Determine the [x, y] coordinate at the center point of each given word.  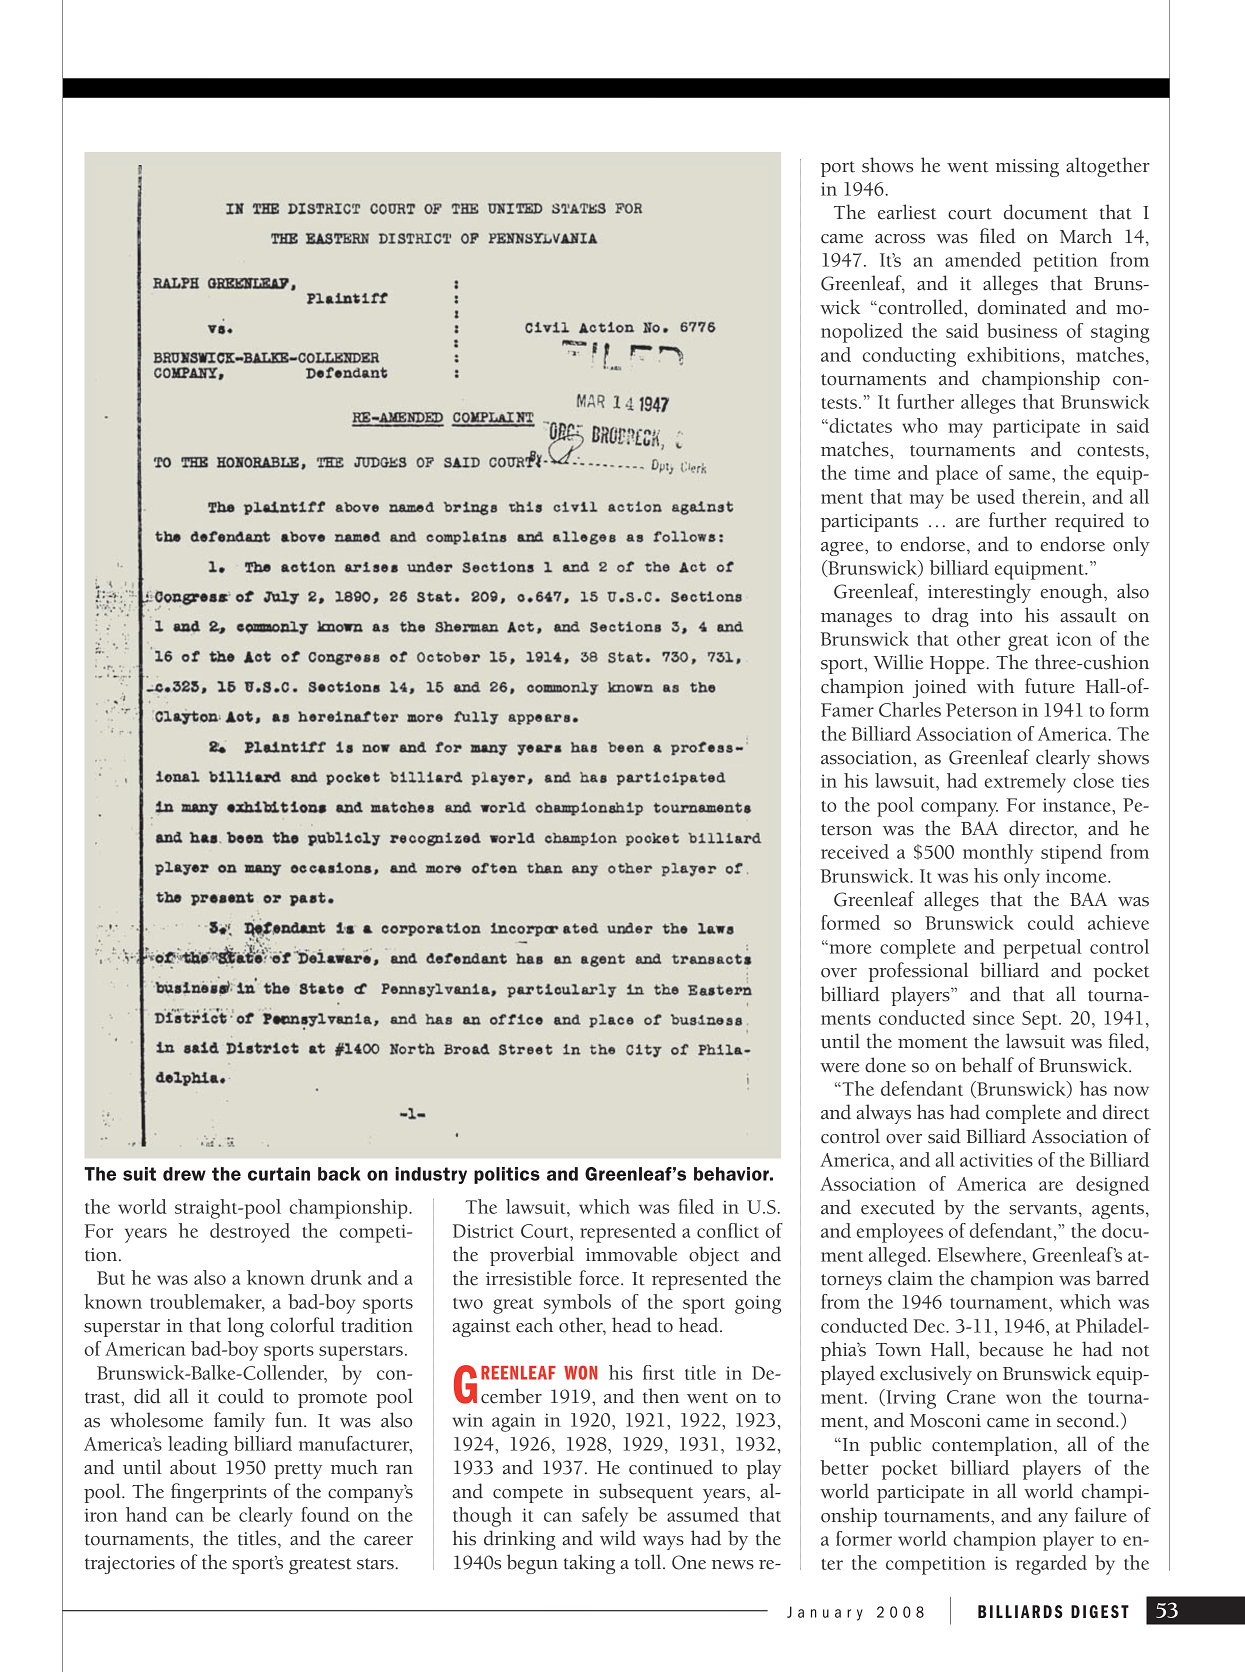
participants [869, 523]
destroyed [250, 1233]
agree [843, 549]
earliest [907, 212]
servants [1043, 1209]
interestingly [979, 593]
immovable [631, 1254]
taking [589, 1564]
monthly [998, 854]
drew [184, 1174]
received [855, 851]
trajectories [130, 1565]
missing [1027, 168]
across [900, 239]
